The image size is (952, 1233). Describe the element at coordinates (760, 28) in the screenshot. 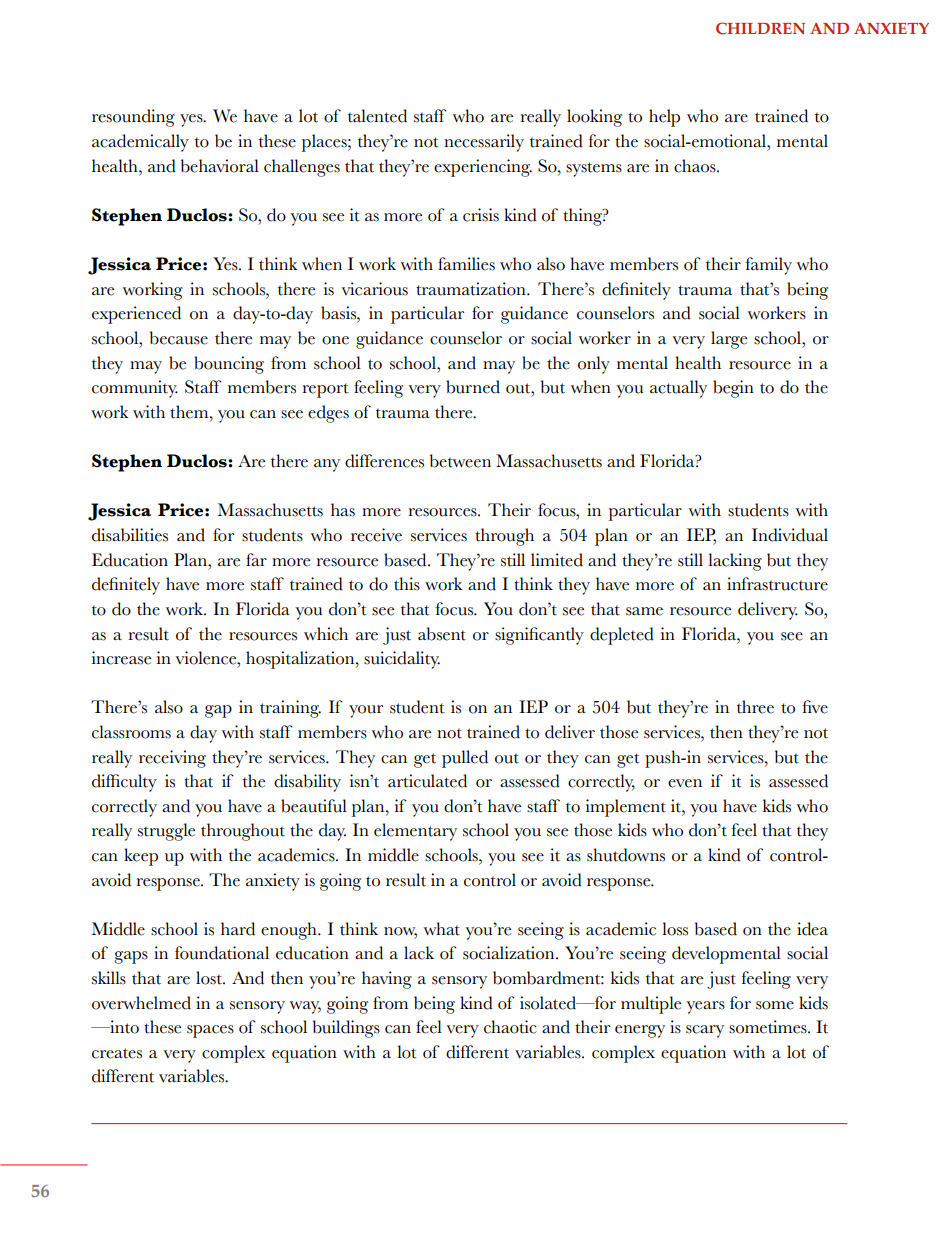

I see `CHILDREN` at that location.
